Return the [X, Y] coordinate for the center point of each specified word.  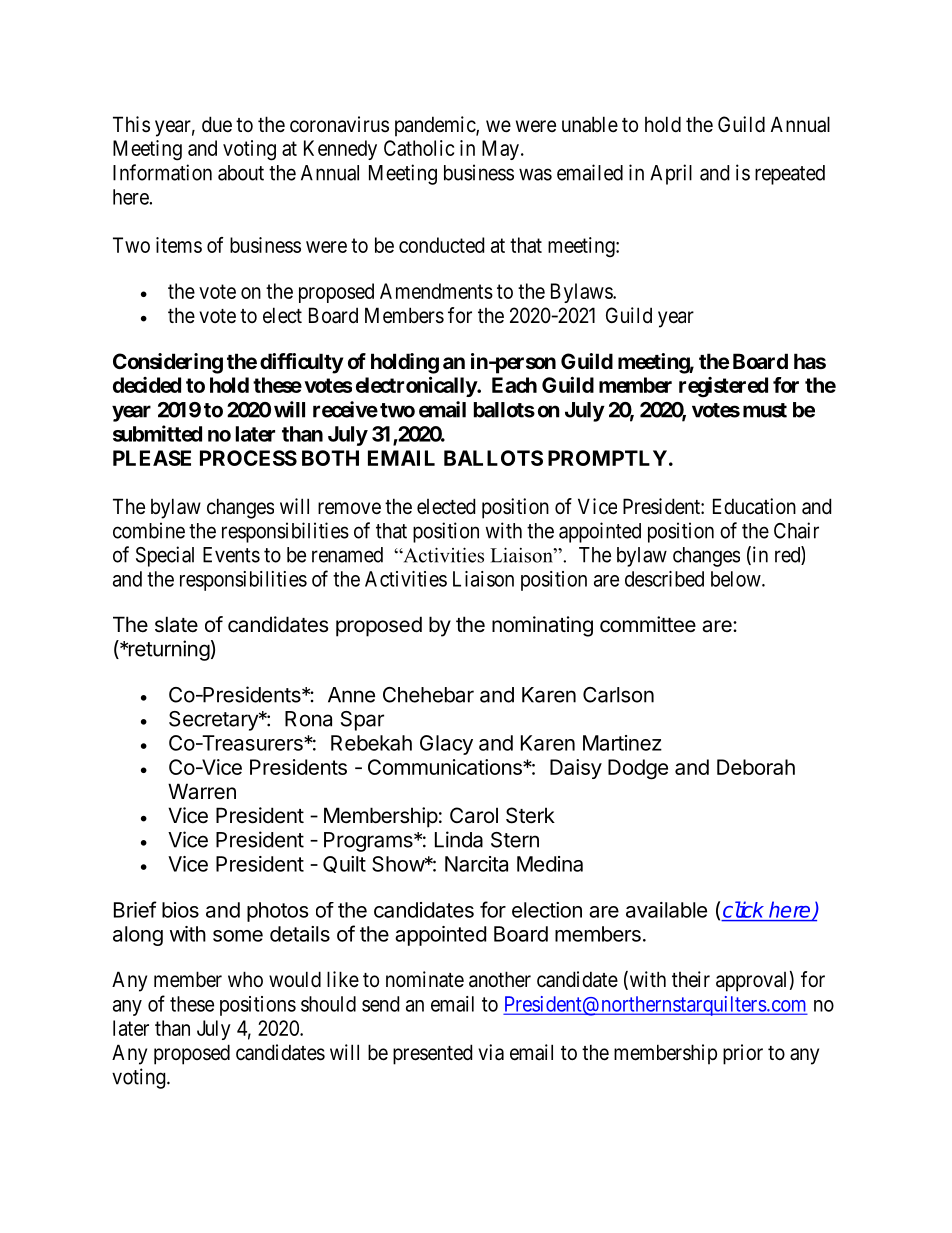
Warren [202, 791]
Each [514, 385]
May [500, 150]
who [245, 979]
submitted [157, 433]
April [671, 174]
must [765, 410]
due [217, 124]
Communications [446, 767]
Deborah [756, 767]
